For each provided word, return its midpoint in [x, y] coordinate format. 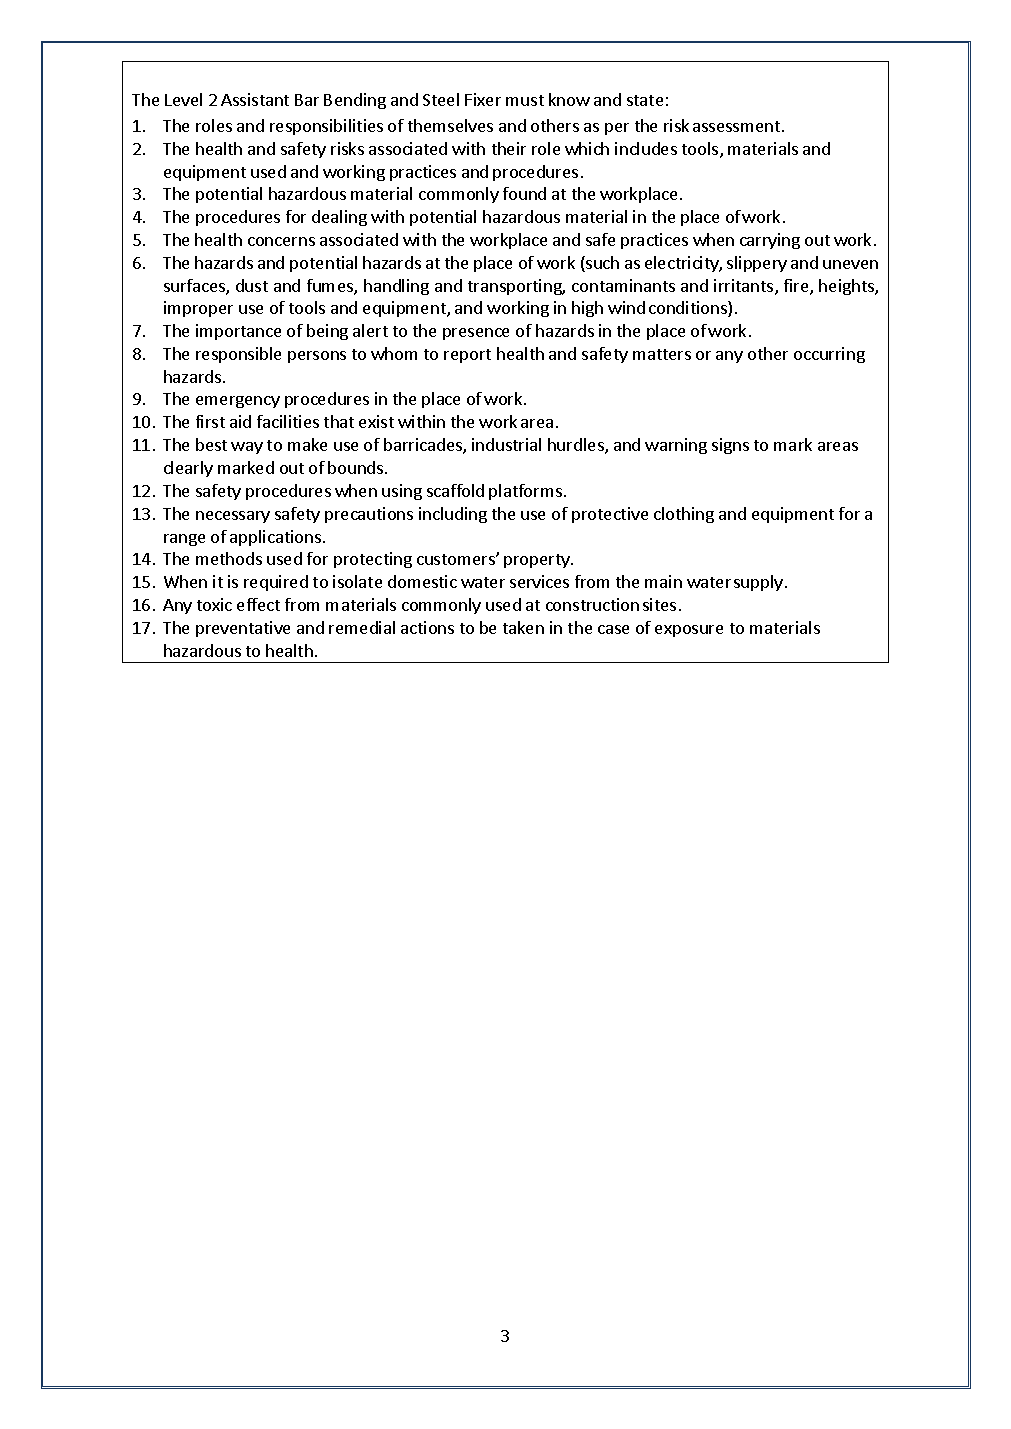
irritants [745, 287]
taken [523, 627]
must [525, 100]
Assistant [255, 99]
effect [258, 604]
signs [730, 446]
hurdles [577, 446]
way [247, 448]
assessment [738, 126]
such [601, 264]
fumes [331, 287]
